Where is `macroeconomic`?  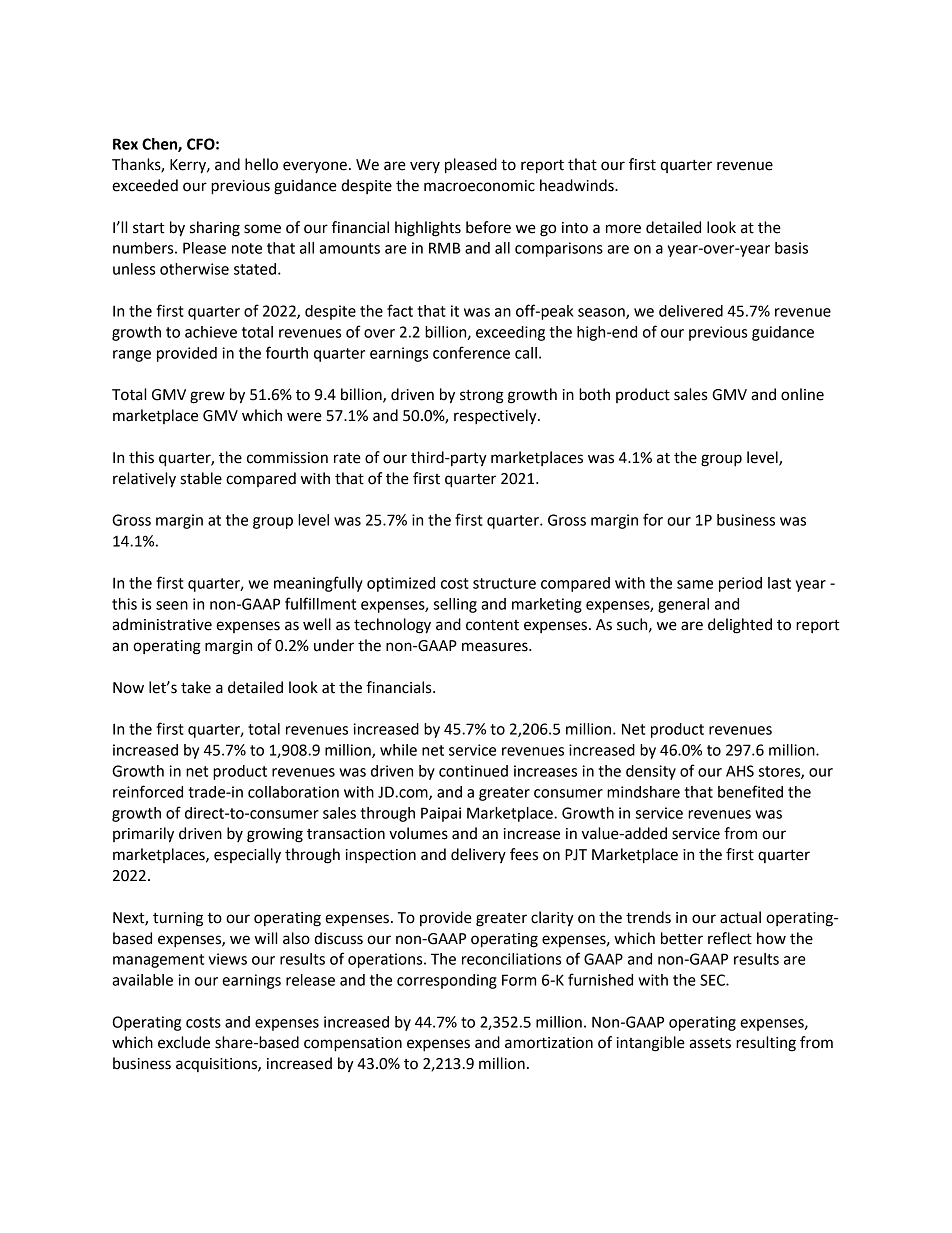
macroeconomic is located at coordinates (479, 186).
